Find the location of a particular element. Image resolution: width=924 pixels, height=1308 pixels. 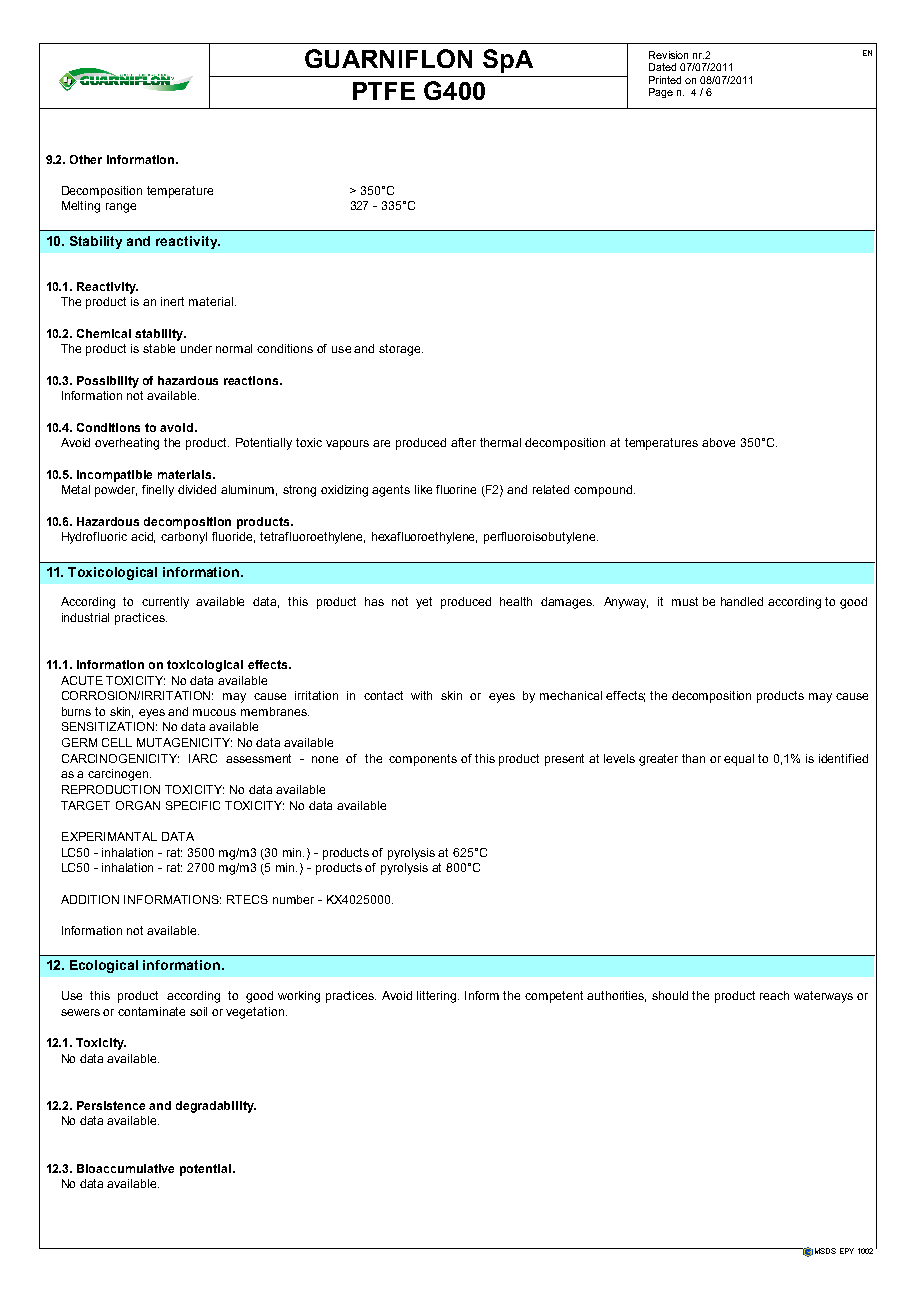

Printed is located at coordinates (665, 80).
